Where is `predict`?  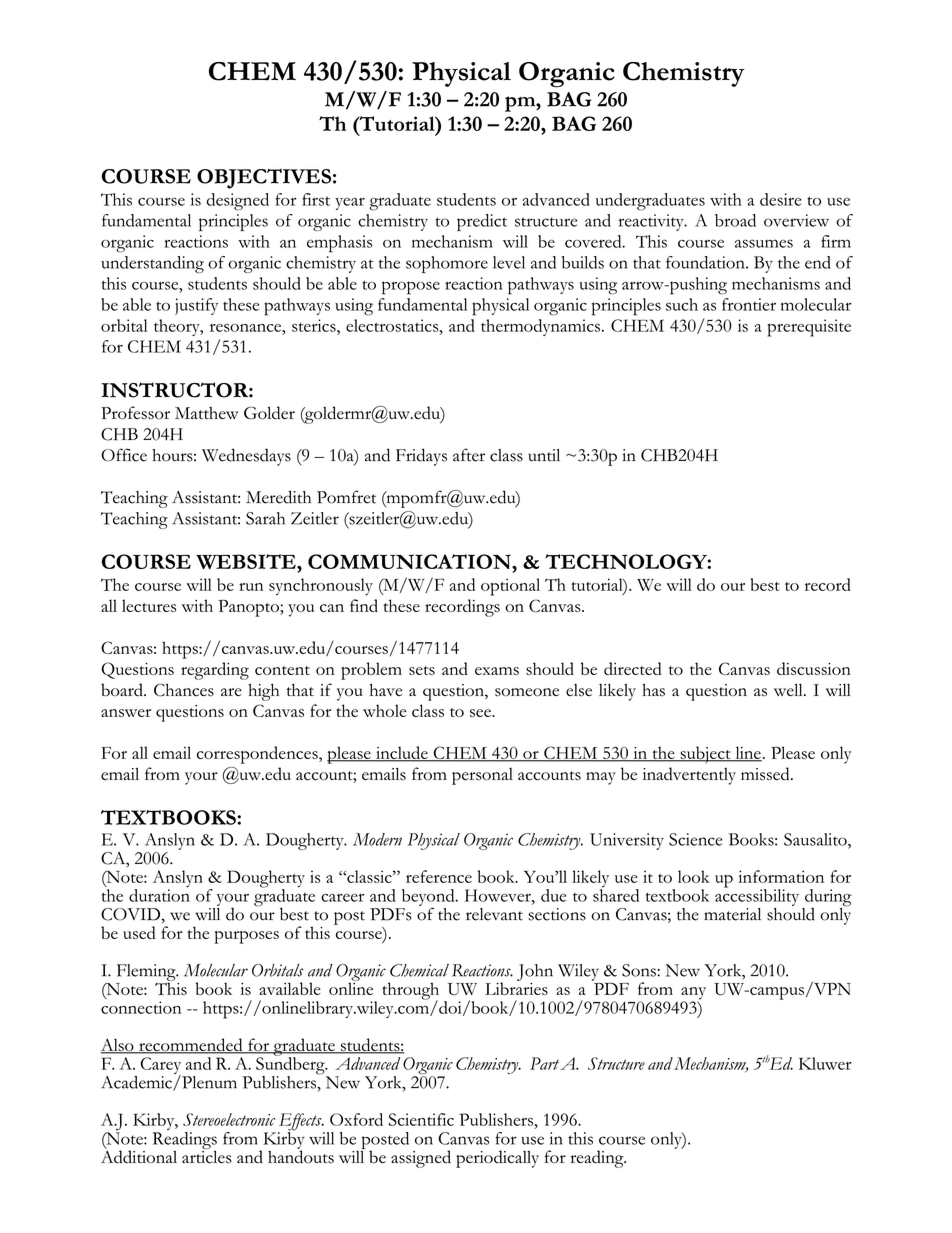 predict is located at coordinates (482, 222).
